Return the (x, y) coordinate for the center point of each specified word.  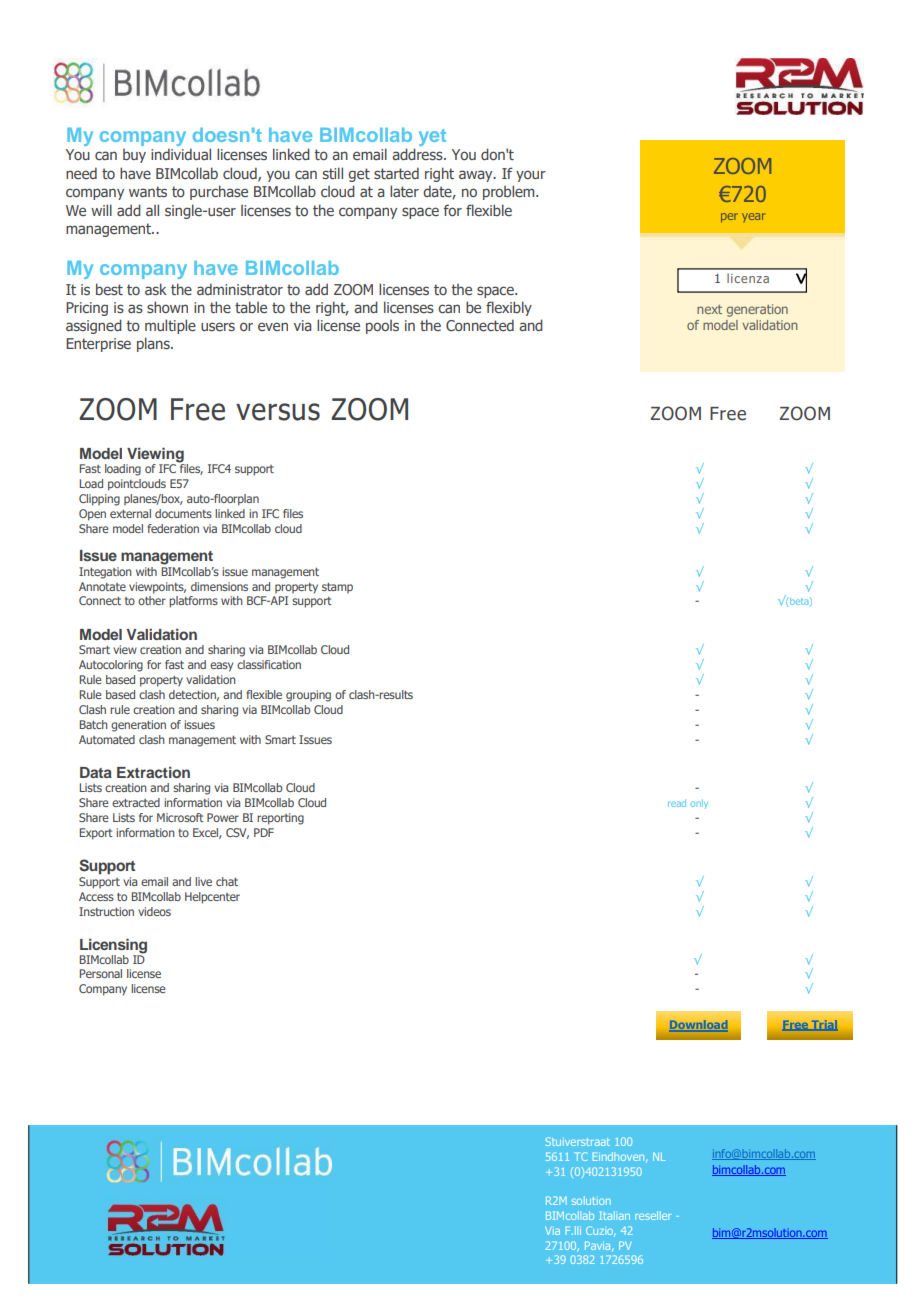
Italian (614, 1215)
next (709, 309)
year (754, 217)
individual (181, 154)
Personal (101, 973)
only (699, 804)
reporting (280, 819)
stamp (337, 588)
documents (183, 513)
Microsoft (180, 817)
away (477, 176)
